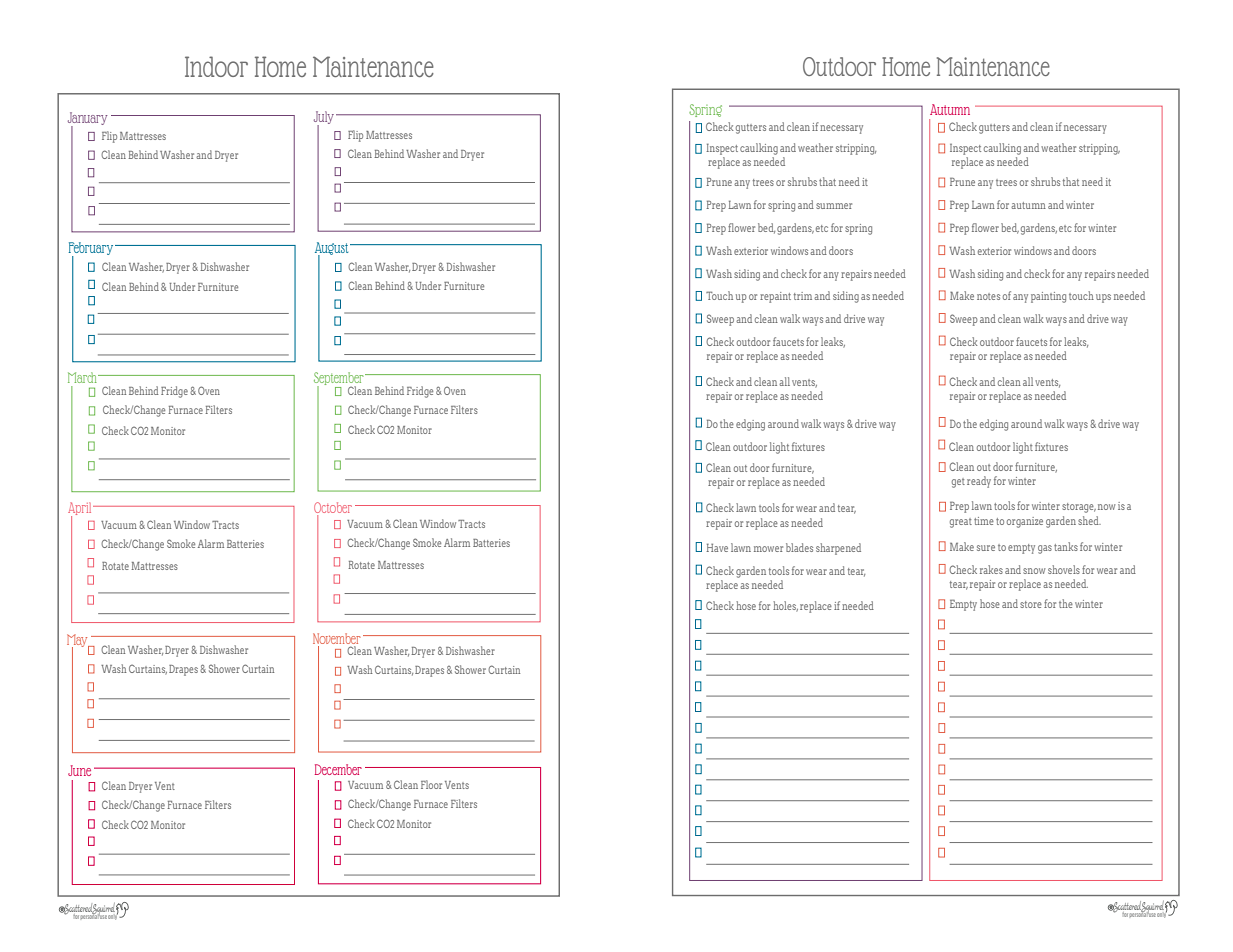  What do you see at coordinates (431, 784) in the screenshot?
I see `Floor` at bounding box center [431, 784].
